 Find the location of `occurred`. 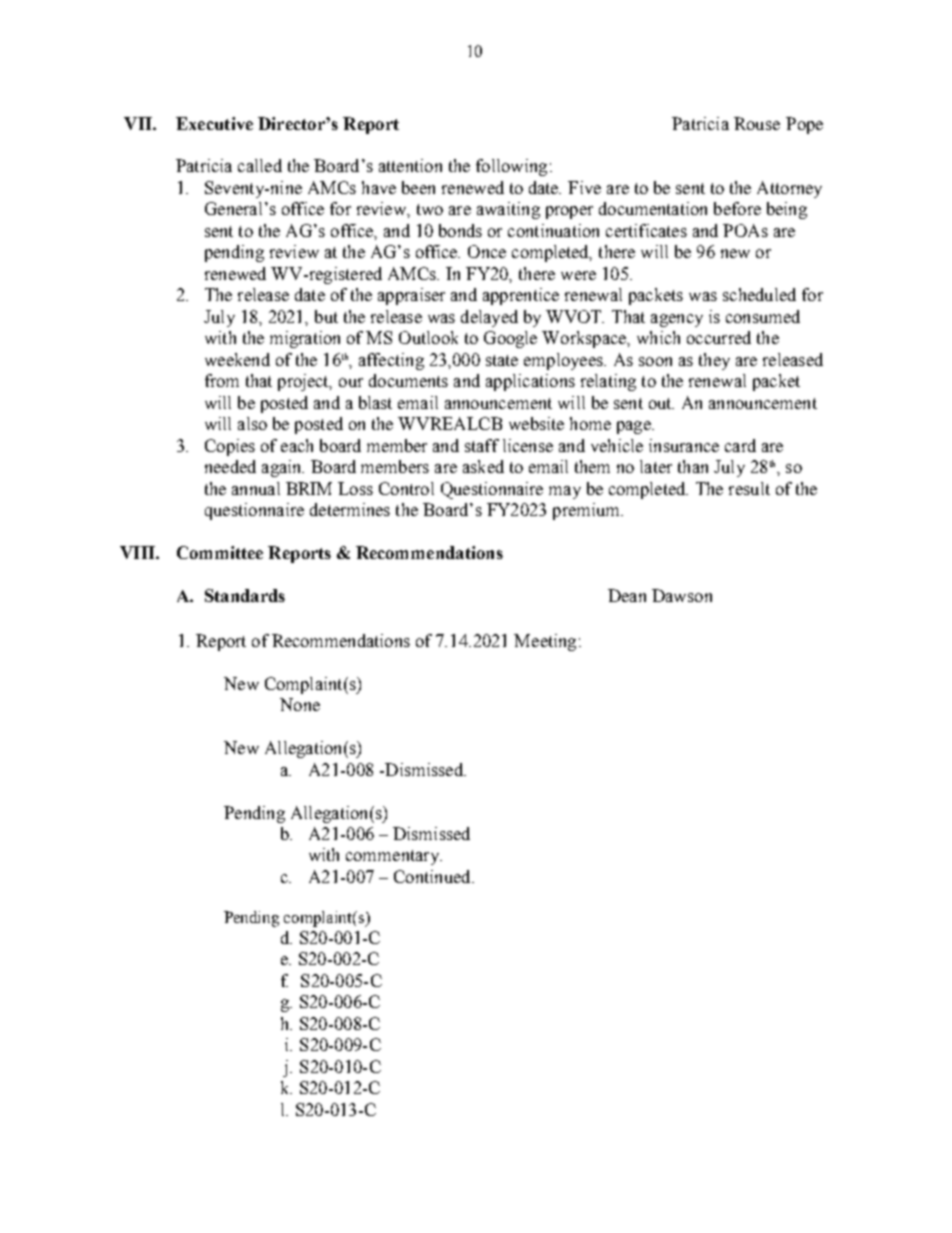

occurred is located at coordinates (719, 337).
